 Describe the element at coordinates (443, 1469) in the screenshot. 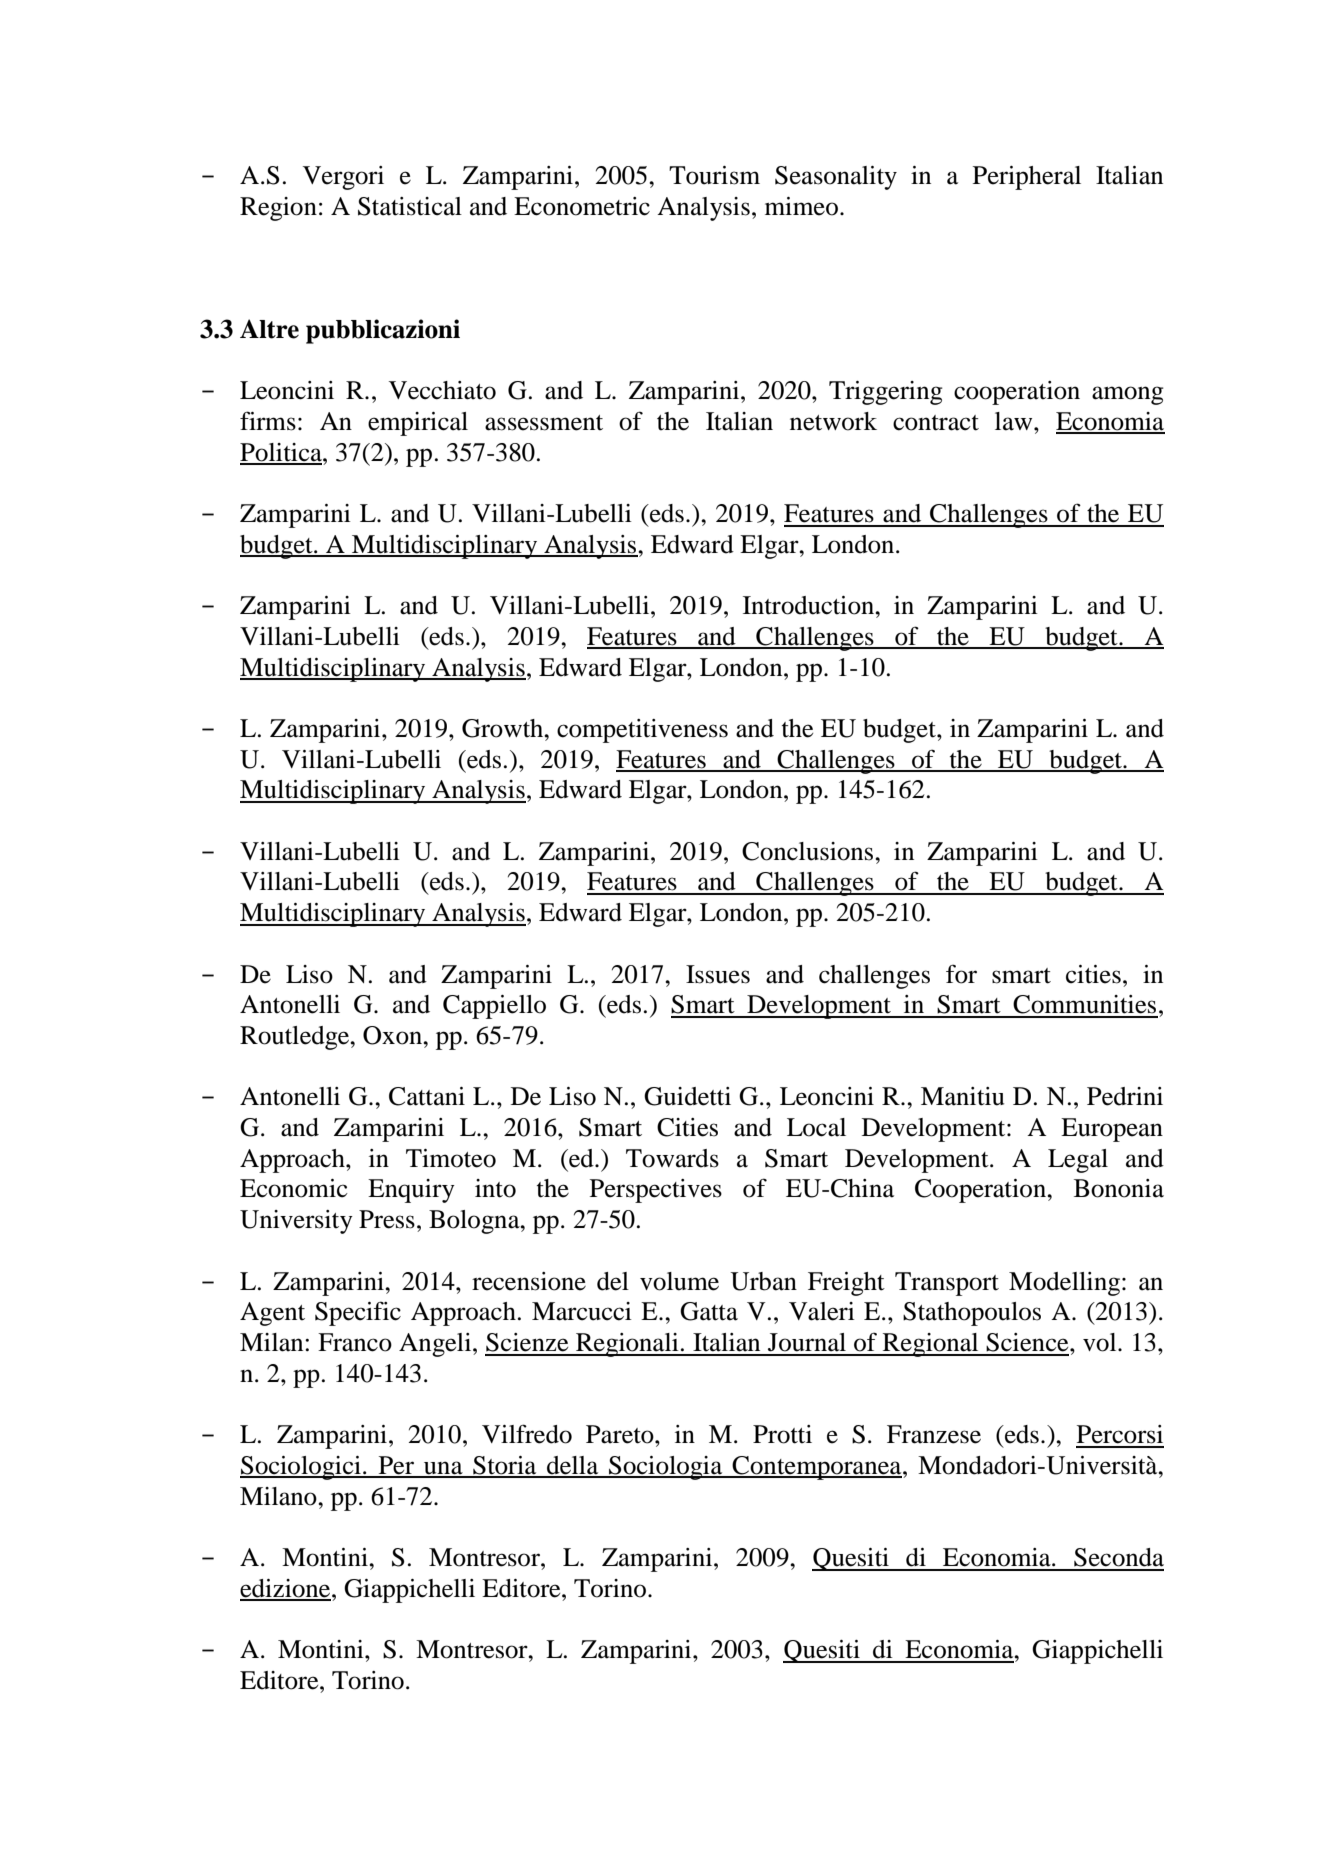

I see `una` at that location.
